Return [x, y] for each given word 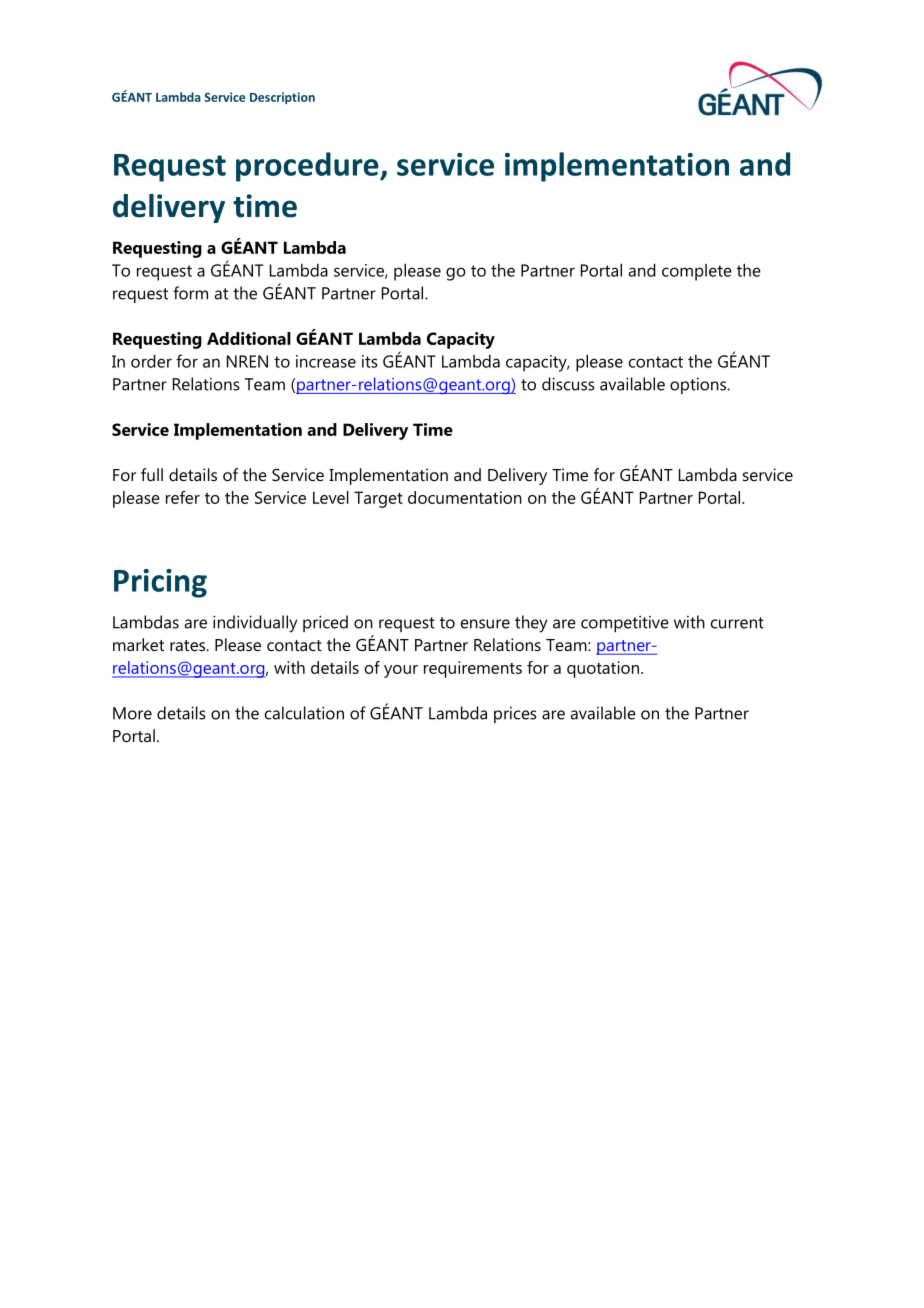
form [190, 293]
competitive [625, 624]
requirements [473, 669]
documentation [465, 497]
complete [697, 272]
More [132, 713]
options [699, 386]
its [370, 361]
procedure [308, 167]
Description [282, 98]
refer [183, 497]
